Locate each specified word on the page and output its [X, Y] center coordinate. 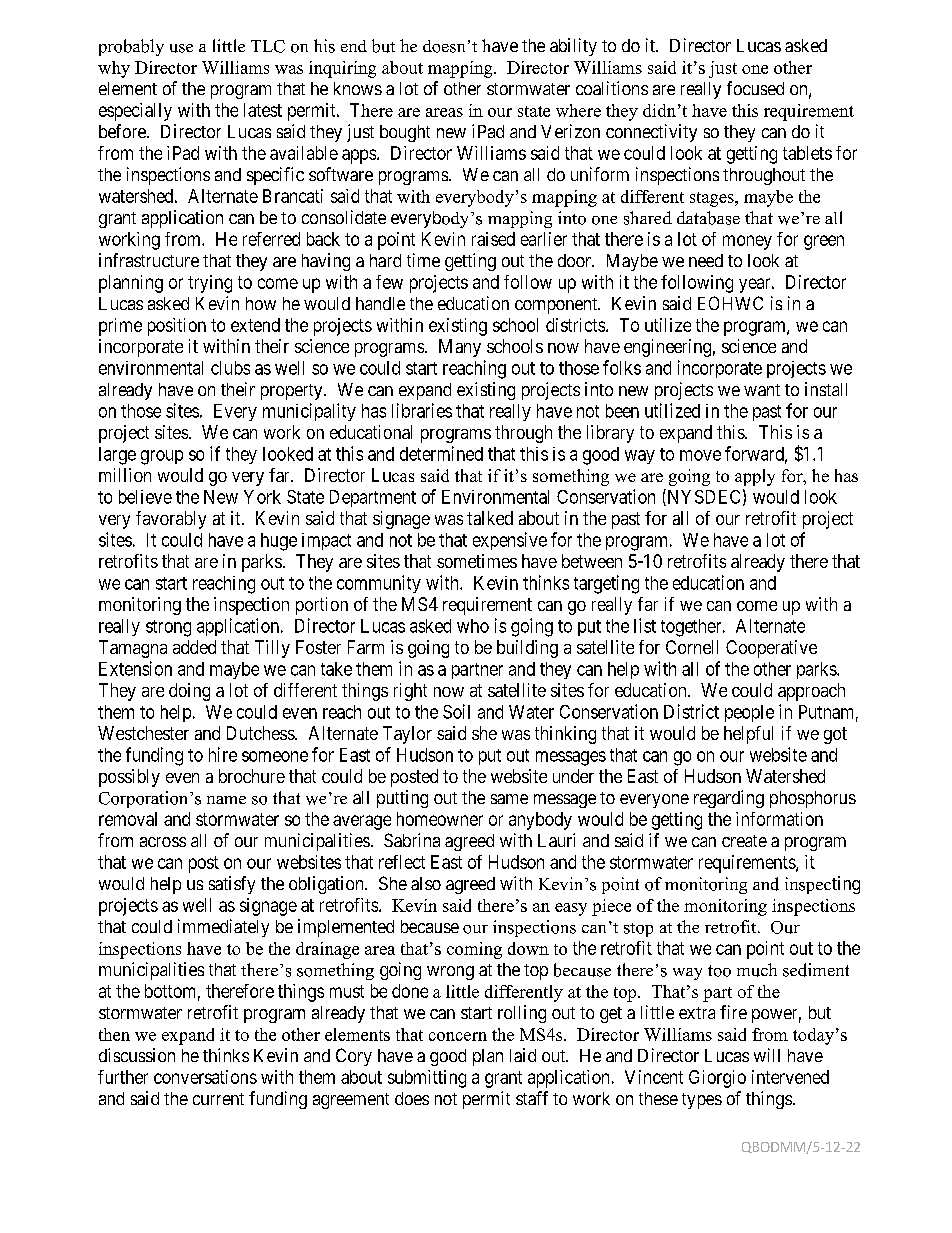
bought [405, 133]
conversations [205, 1077]
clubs [230, 368]
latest [263, 110]
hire [223, 754]
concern [458, 1036]
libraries [422, 410]
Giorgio [717, 1079]
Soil [456, 711]
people [749, 713]
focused [755, 88]
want [762, 390]
